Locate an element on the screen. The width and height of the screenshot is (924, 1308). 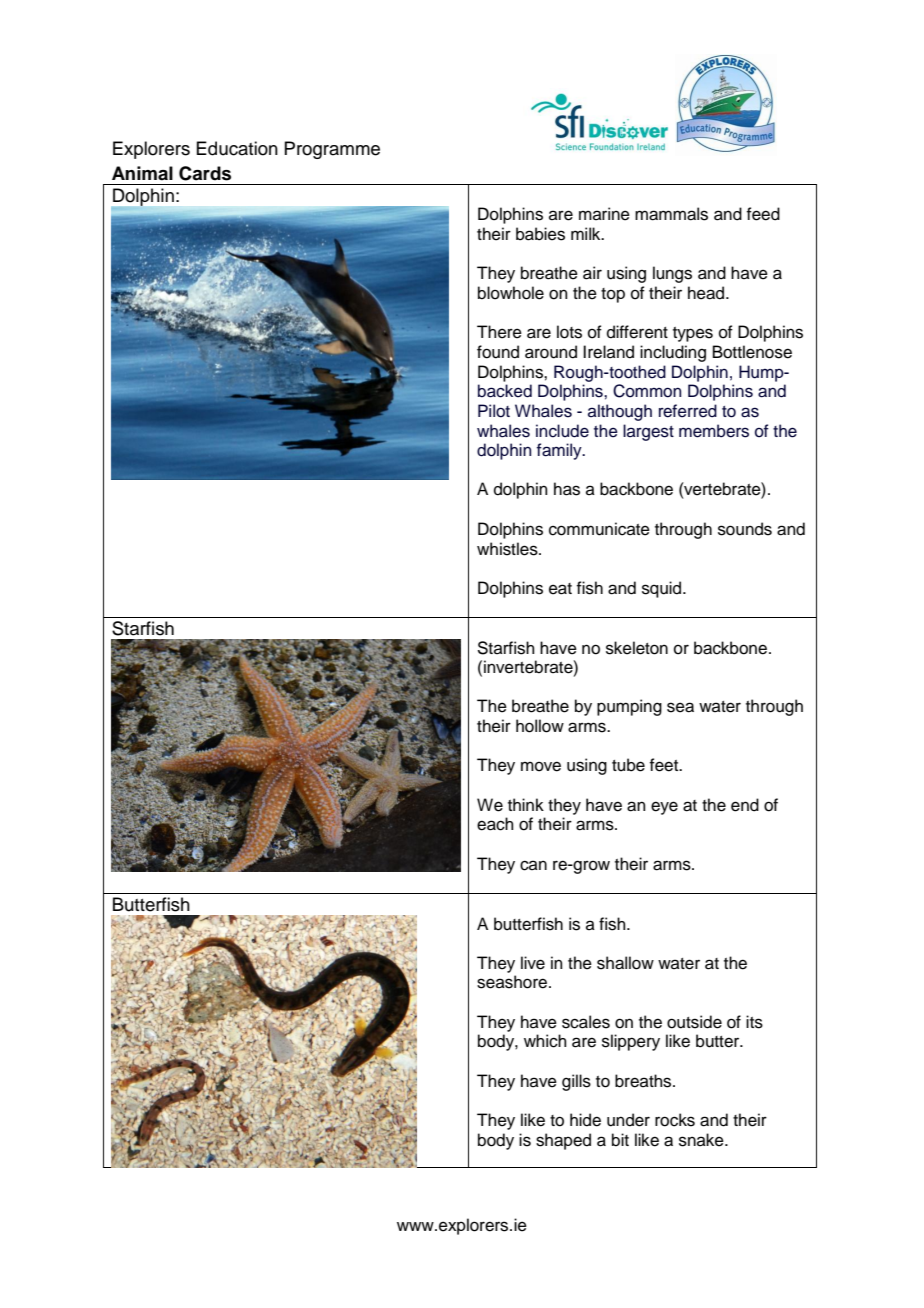
mammals is located at coordinates (671, 214).
